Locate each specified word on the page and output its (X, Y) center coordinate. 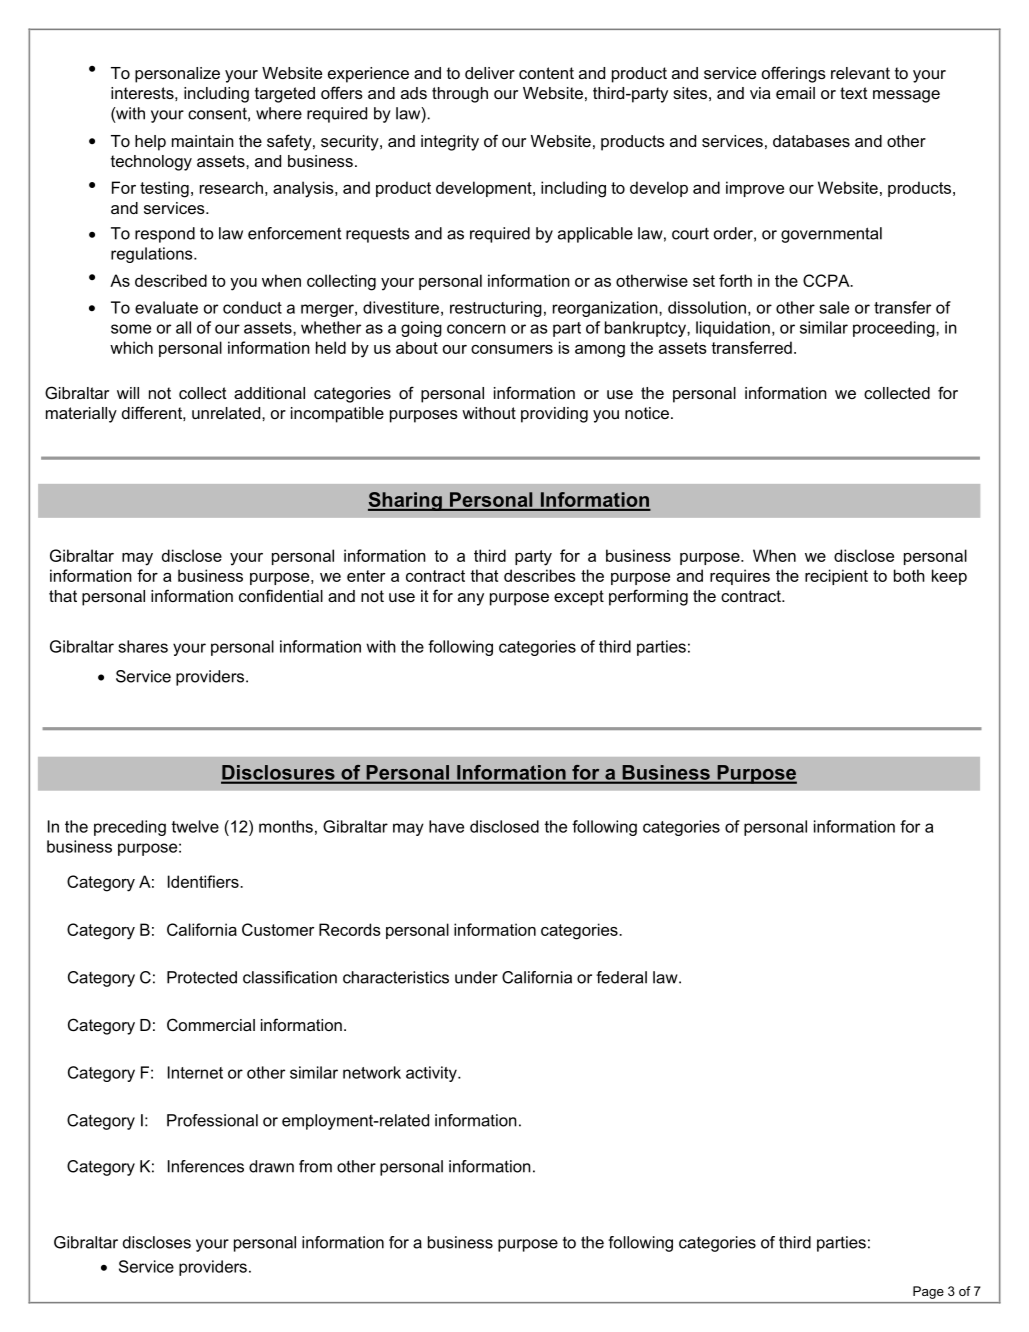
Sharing (406, 501)
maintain (203, 141)
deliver (490, 73)
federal (621, 977)
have (446, 826)
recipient (836, 577)
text (854, 93)
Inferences (206, 1166)
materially (81, 415)
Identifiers (204, 881)
